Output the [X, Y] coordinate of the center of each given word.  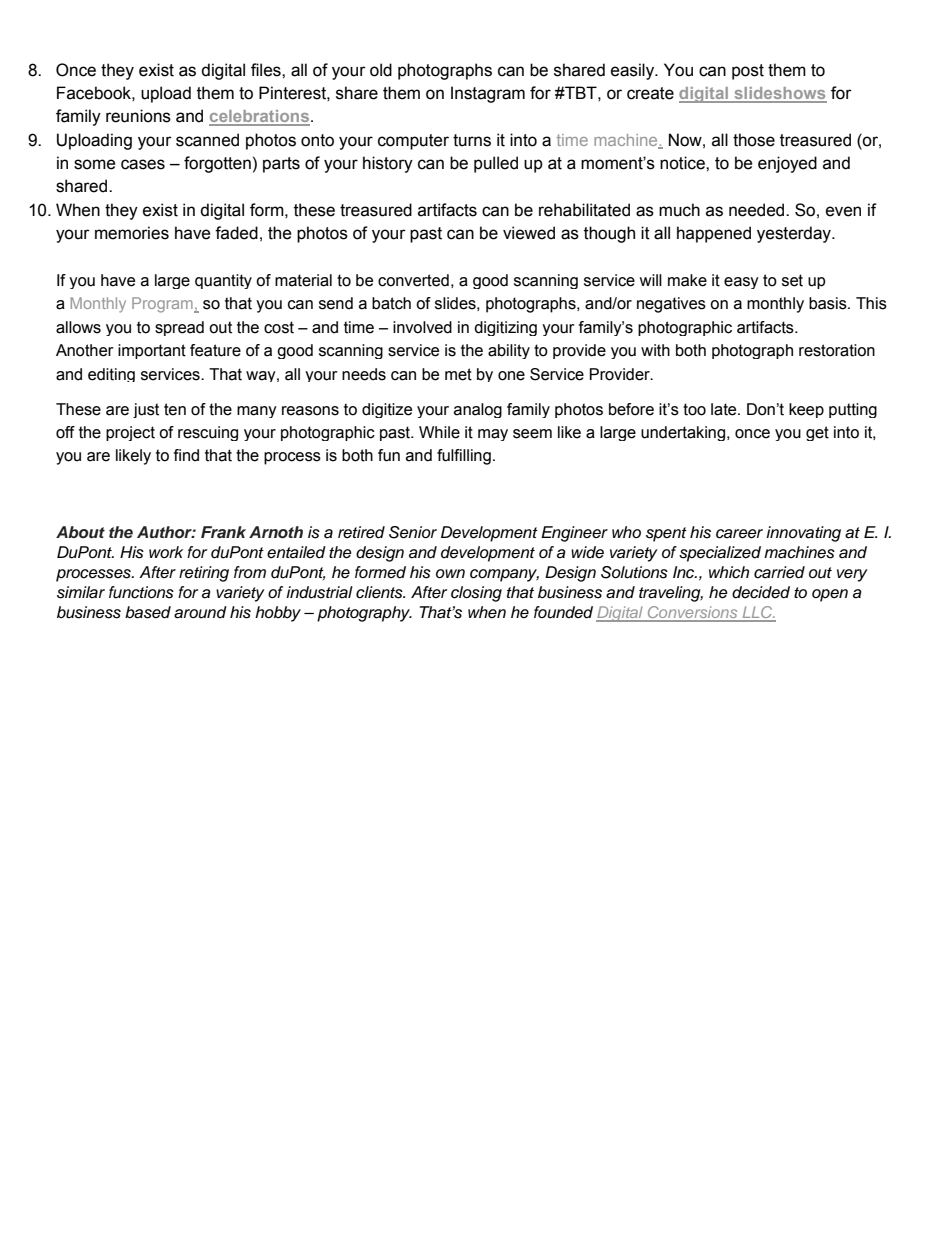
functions [141, 592]
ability [509, 351]
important [152, 351]
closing [476, 594]
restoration [837, 350]
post [748, 72]
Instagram [488, 94]
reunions [138, 116]
